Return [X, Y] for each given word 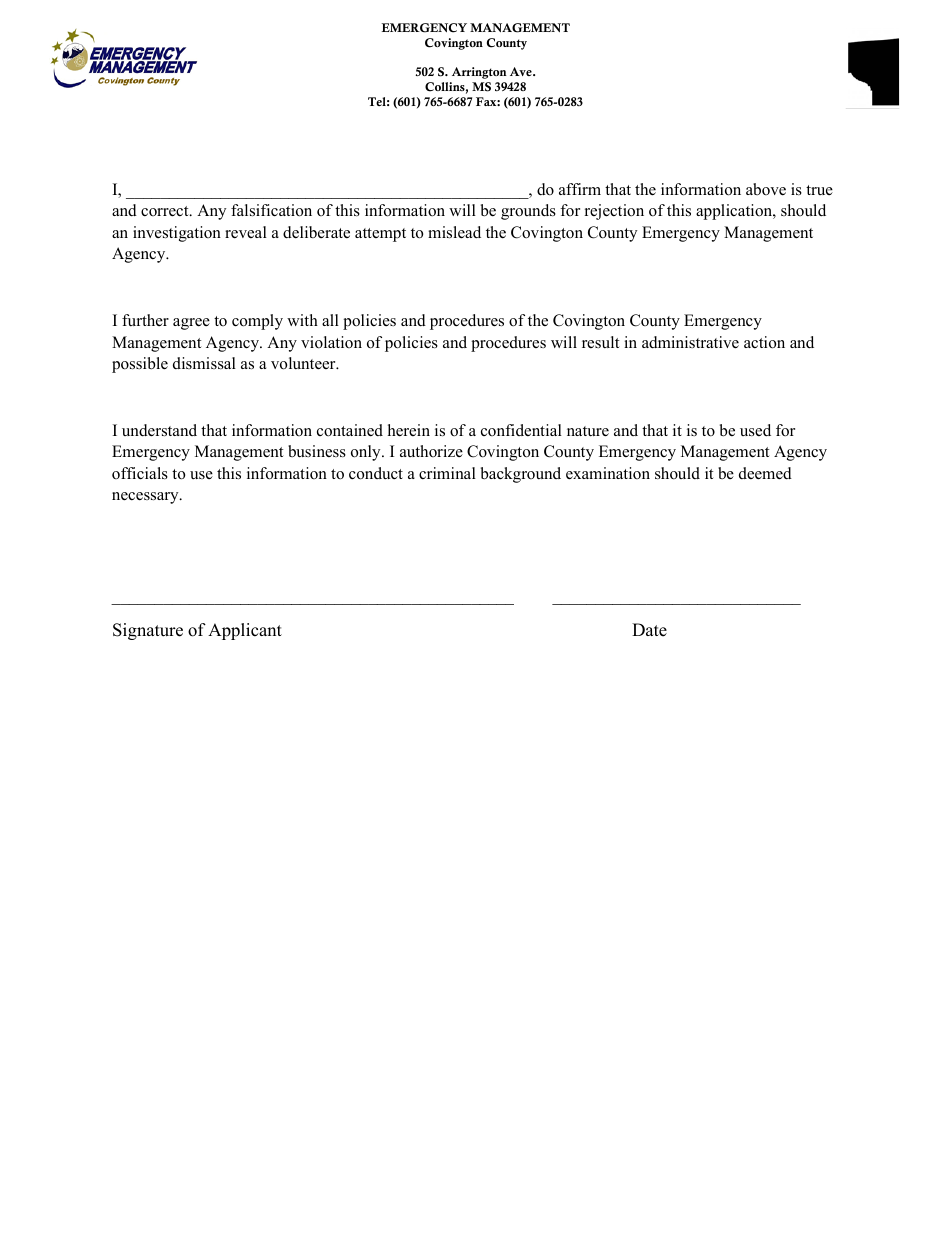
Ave [522, 71]
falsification [271, 210]
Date [649, 630]
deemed [765, 473]
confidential [521, 430]
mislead [454, 232]
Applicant [245, 631]
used [755, 430]
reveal [246, 232]
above [766, 189]
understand [159, 430]
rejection [614, 212]
